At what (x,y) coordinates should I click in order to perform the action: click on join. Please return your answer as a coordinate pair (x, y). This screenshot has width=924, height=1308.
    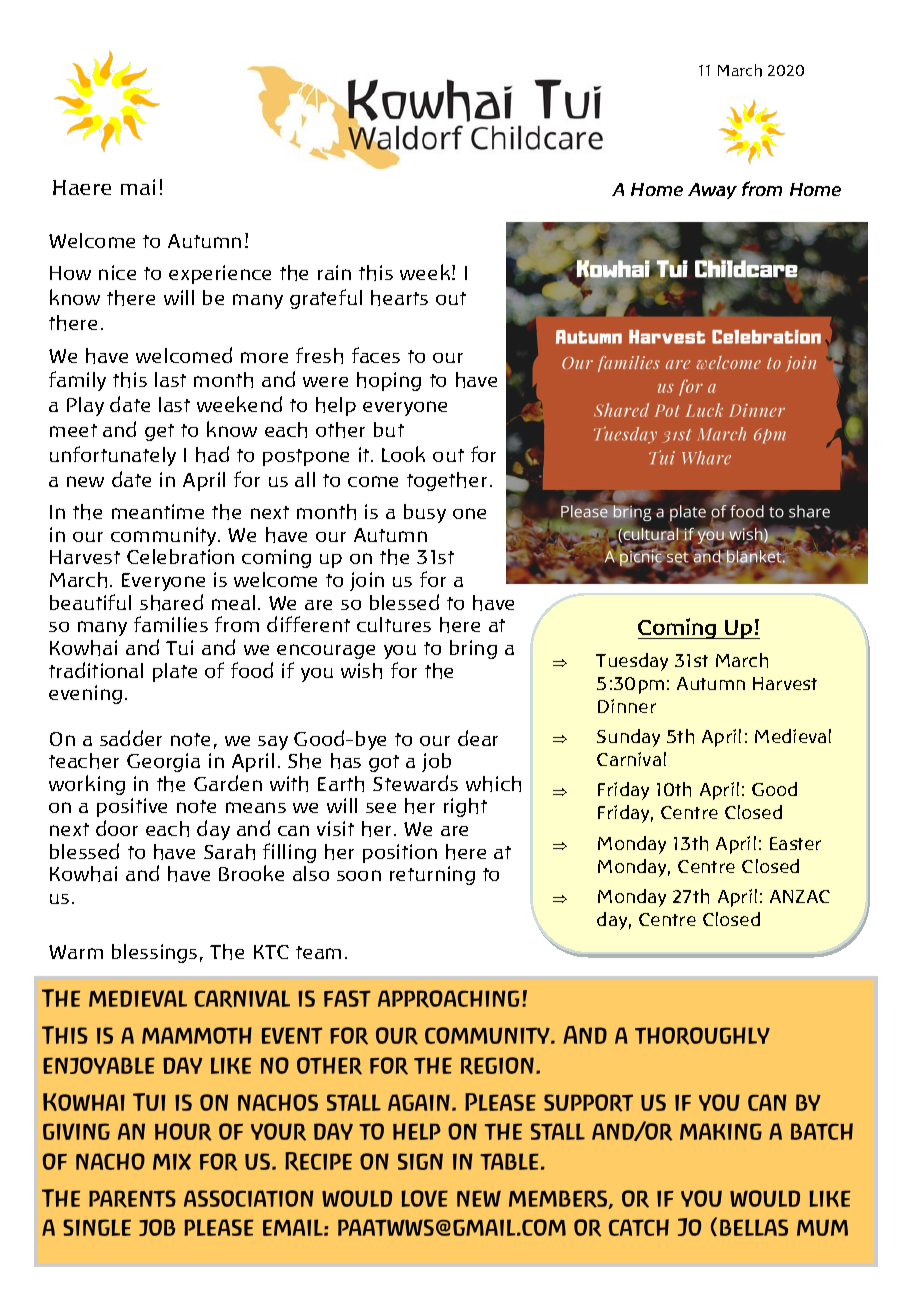
    Looking at the image, I should click on (367, 581).
